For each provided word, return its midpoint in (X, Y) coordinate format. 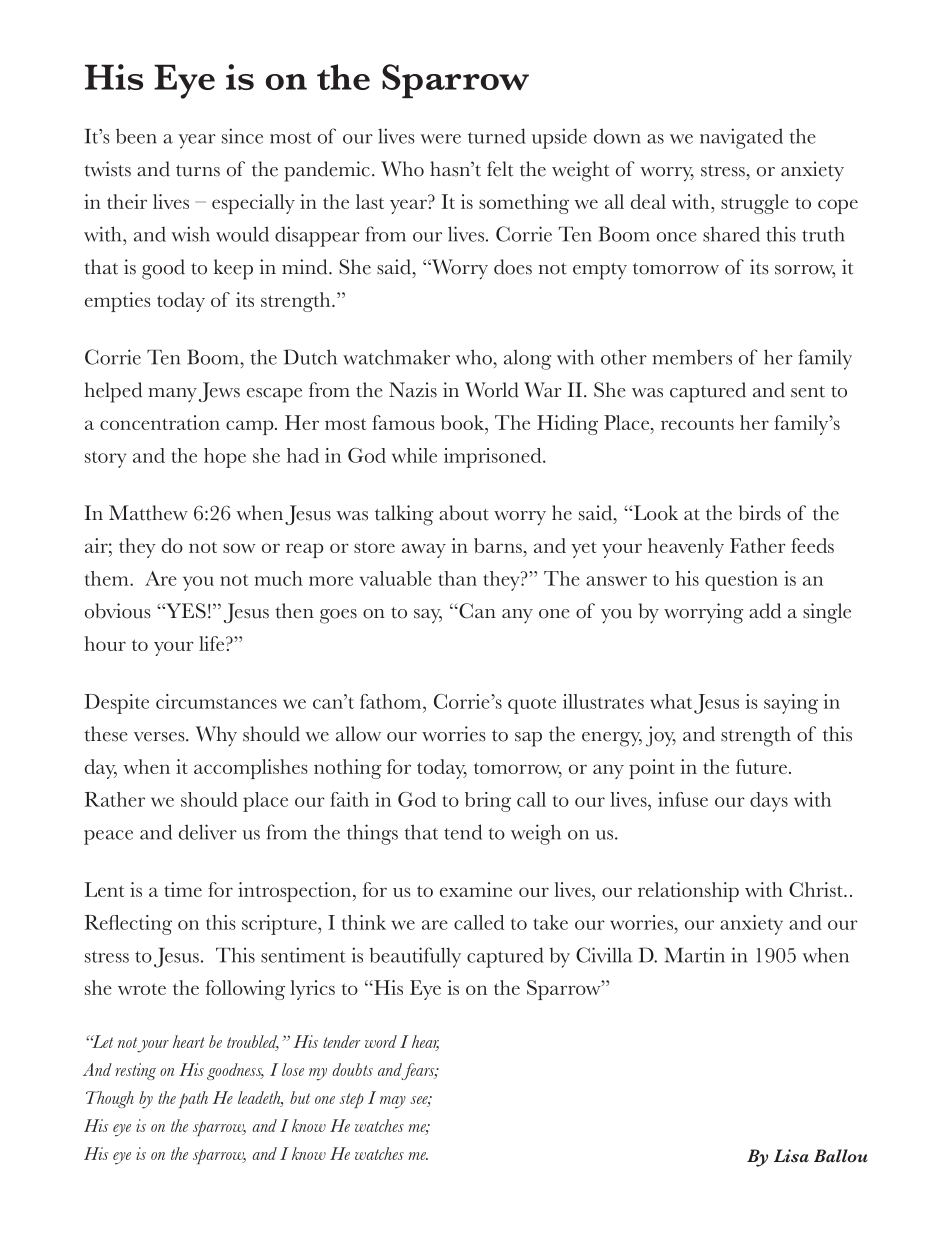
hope (225, 458)
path (193, 1099)
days (769, 802)
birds (760, 513)
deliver (208, 832)
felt (500, 169)
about (464, 513)
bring (488, 802)
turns (198, 171)
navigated (741, 138)
